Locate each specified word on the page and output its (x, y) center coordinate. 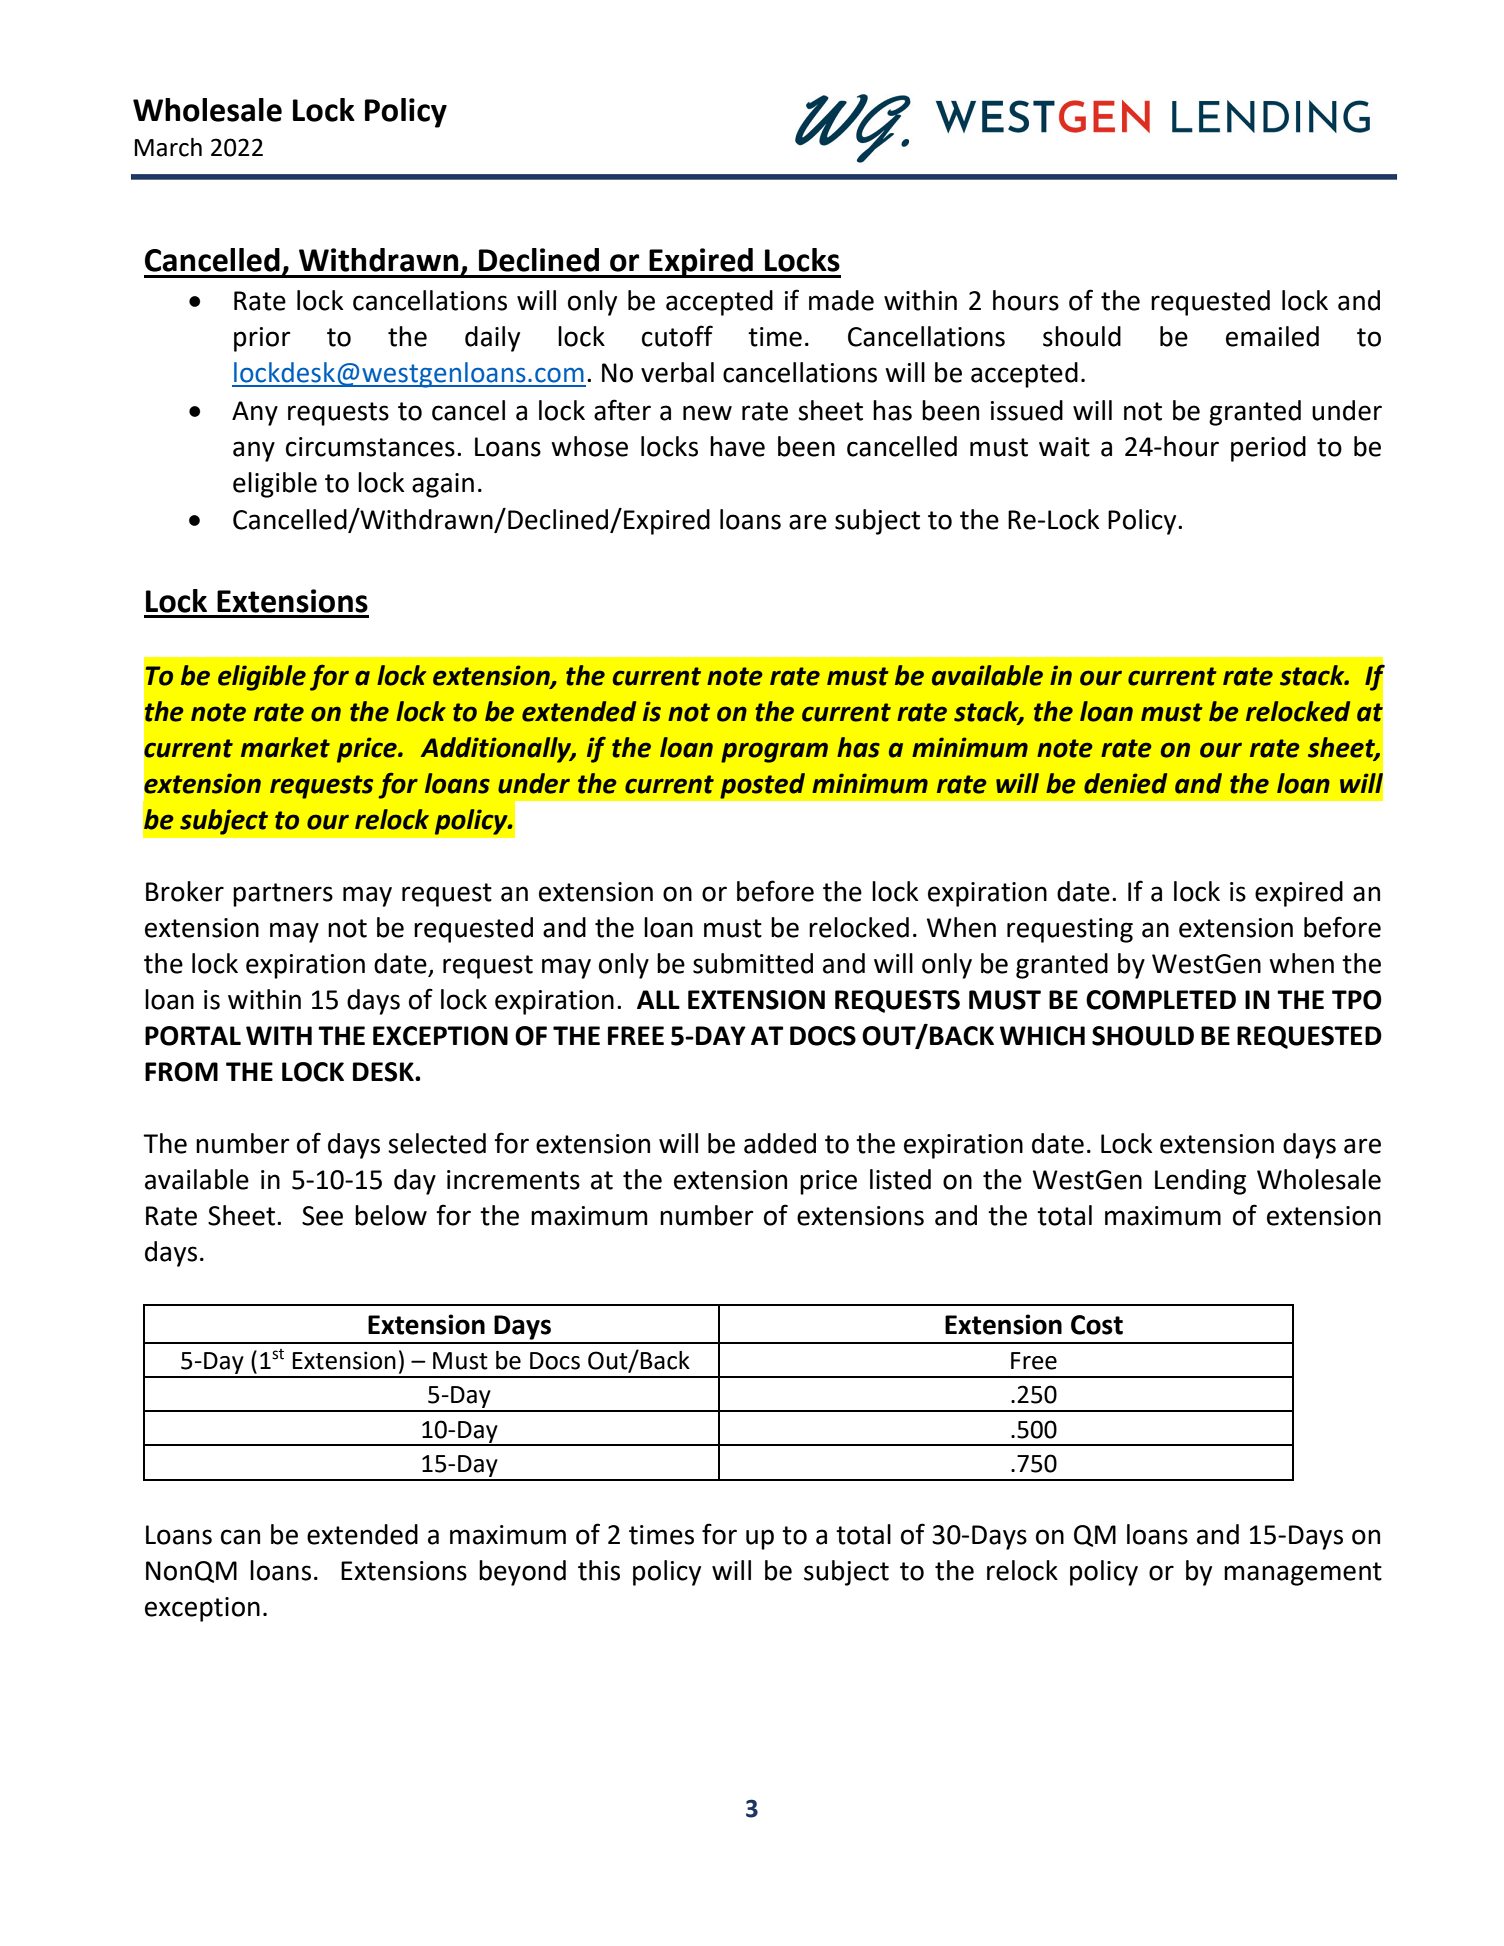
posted (762, 786)
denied (1125, 783)
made (841, 300)
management (1303, 1574)
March (168, 147)
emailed (1272, 336)
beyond (522, 1573)
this (599, 1570)
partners (283, 895)
